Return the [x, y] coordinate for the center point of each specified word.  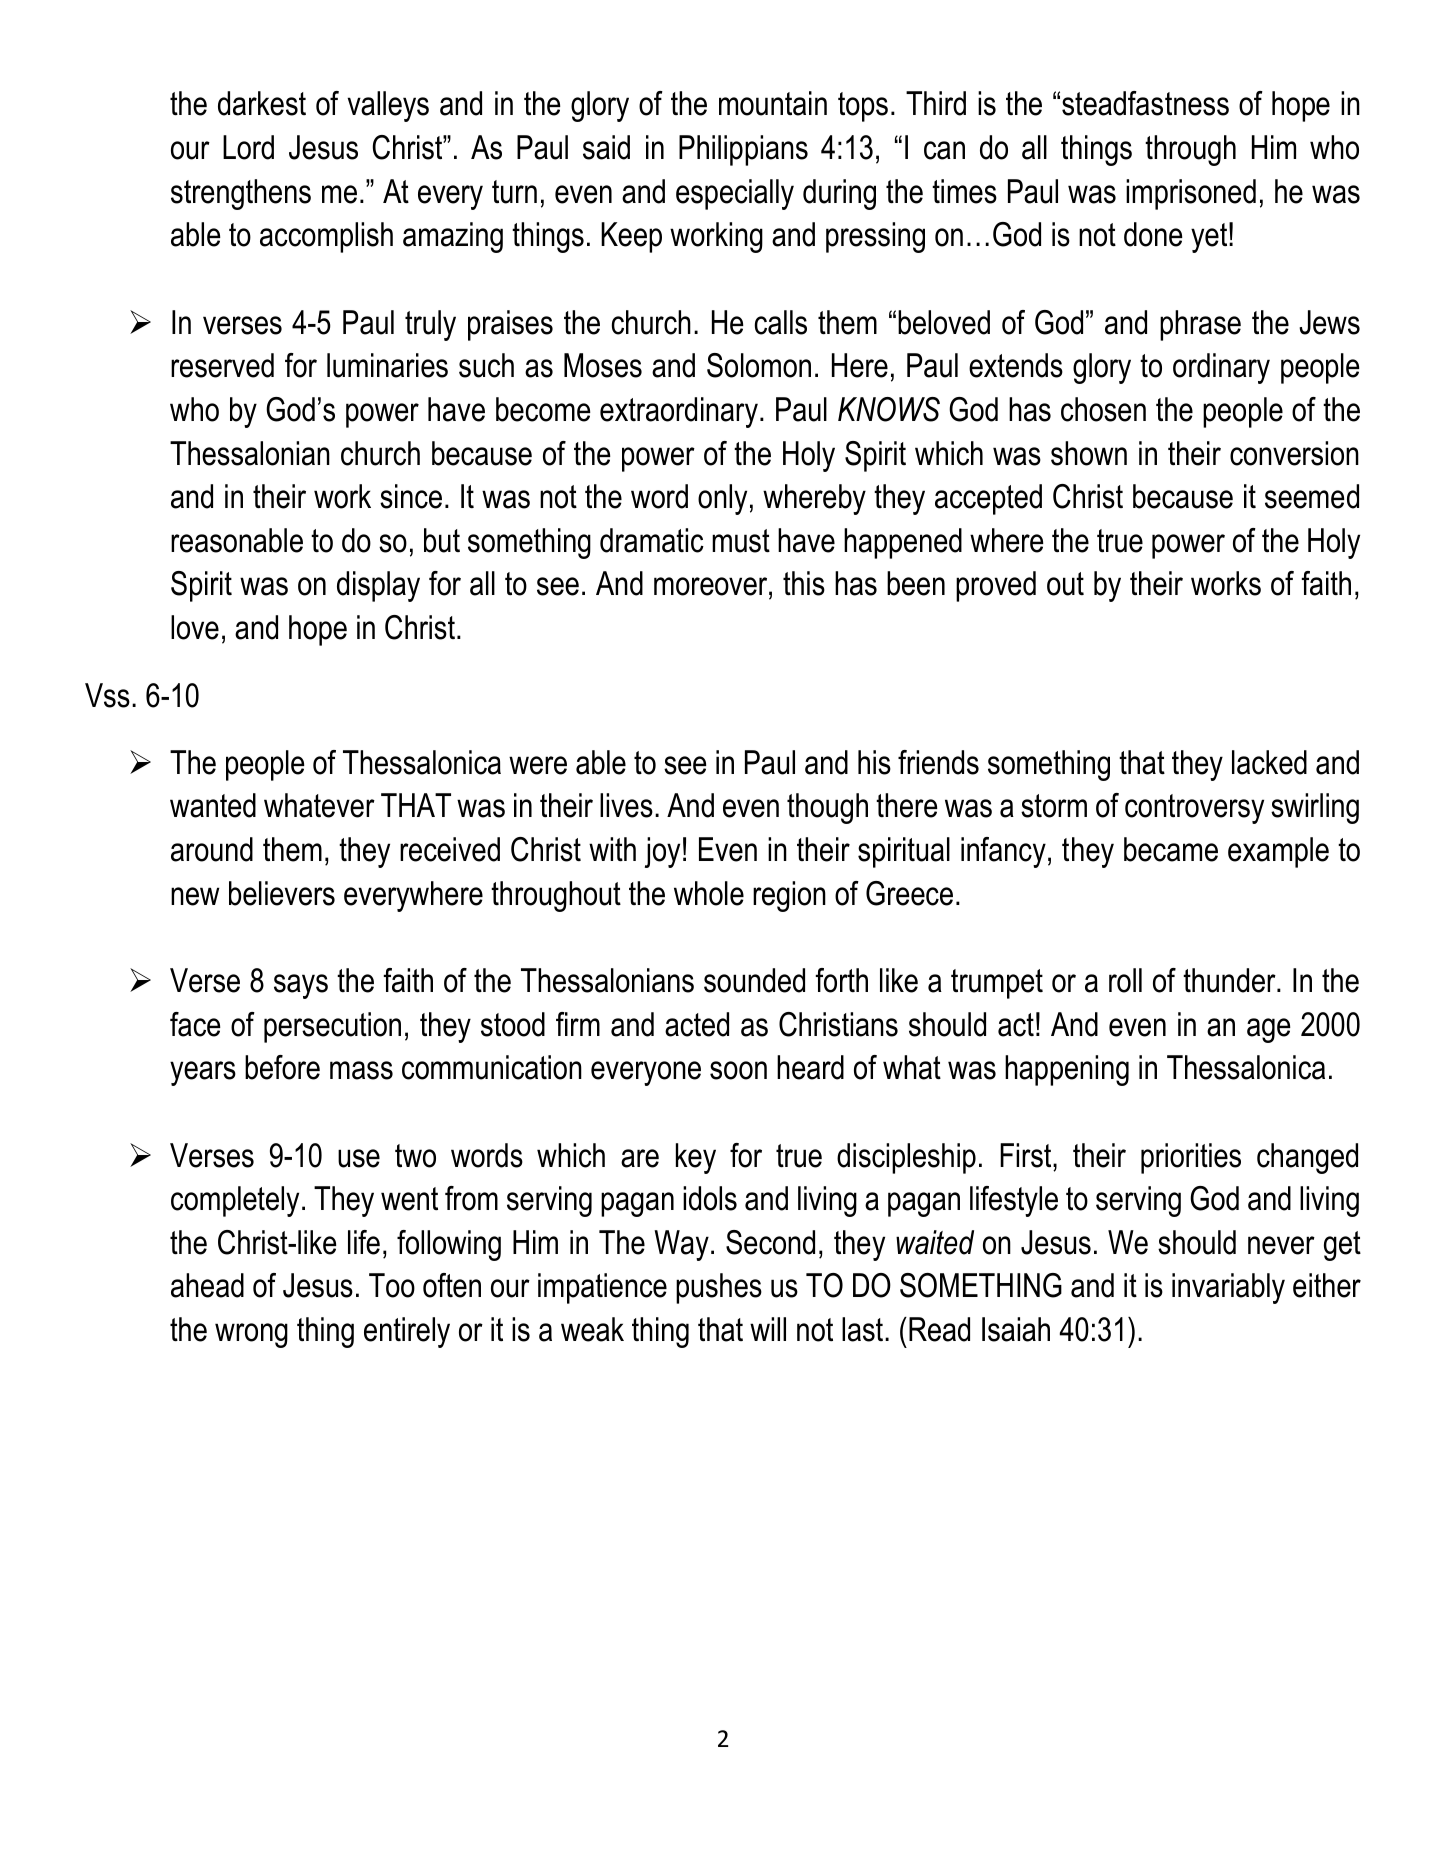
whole [709, 893]
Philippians [743, 150]
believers [282, 893]
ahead [207, 1285]
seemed [1312, 496]
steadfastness [1145, 103]
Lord [248, 147]
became [1171, 849]
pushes [719, 1288]
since [411, 496]
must [741, 541]
